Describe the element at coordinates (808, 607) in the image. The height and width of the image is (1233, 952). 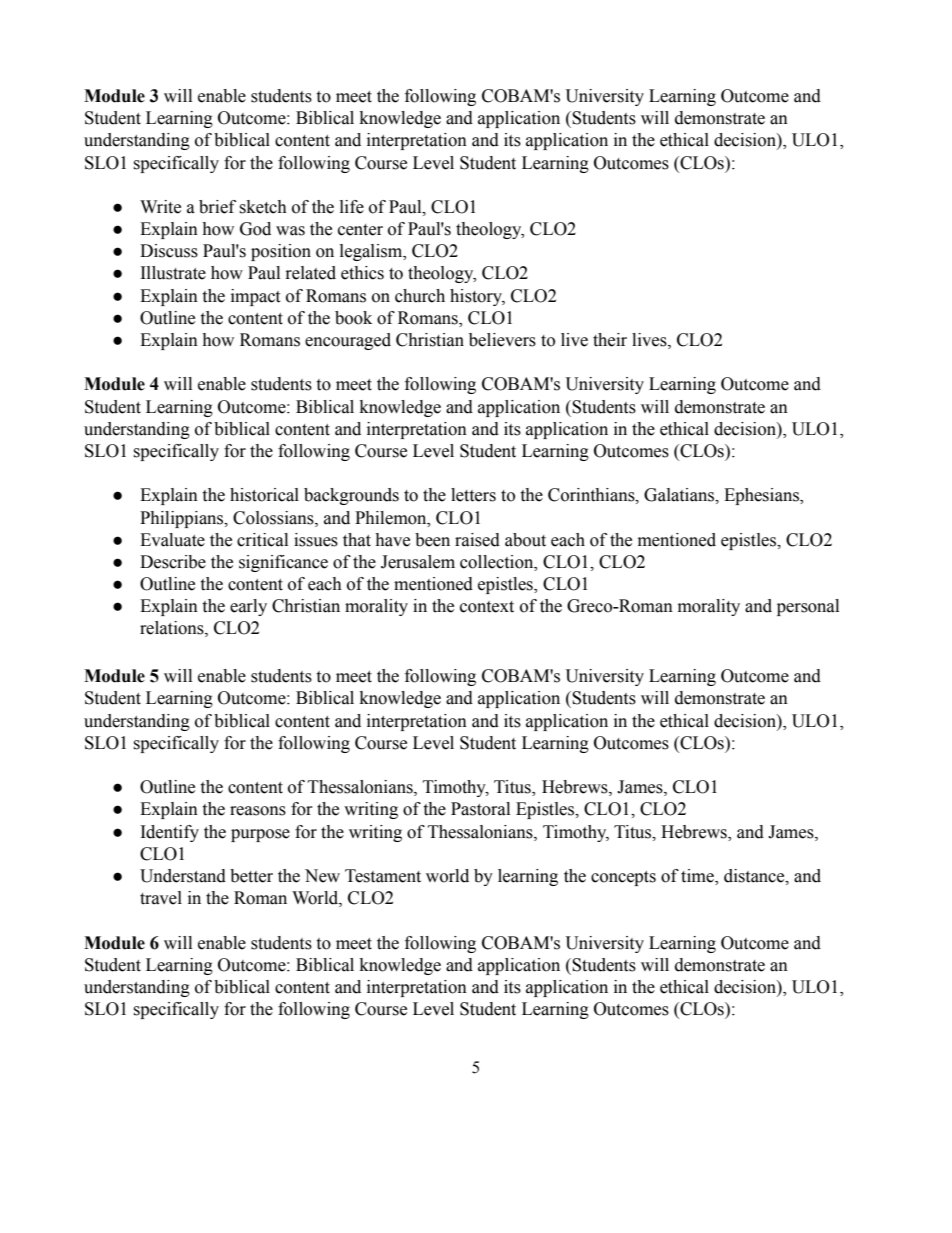
I see `personal` at that location.
